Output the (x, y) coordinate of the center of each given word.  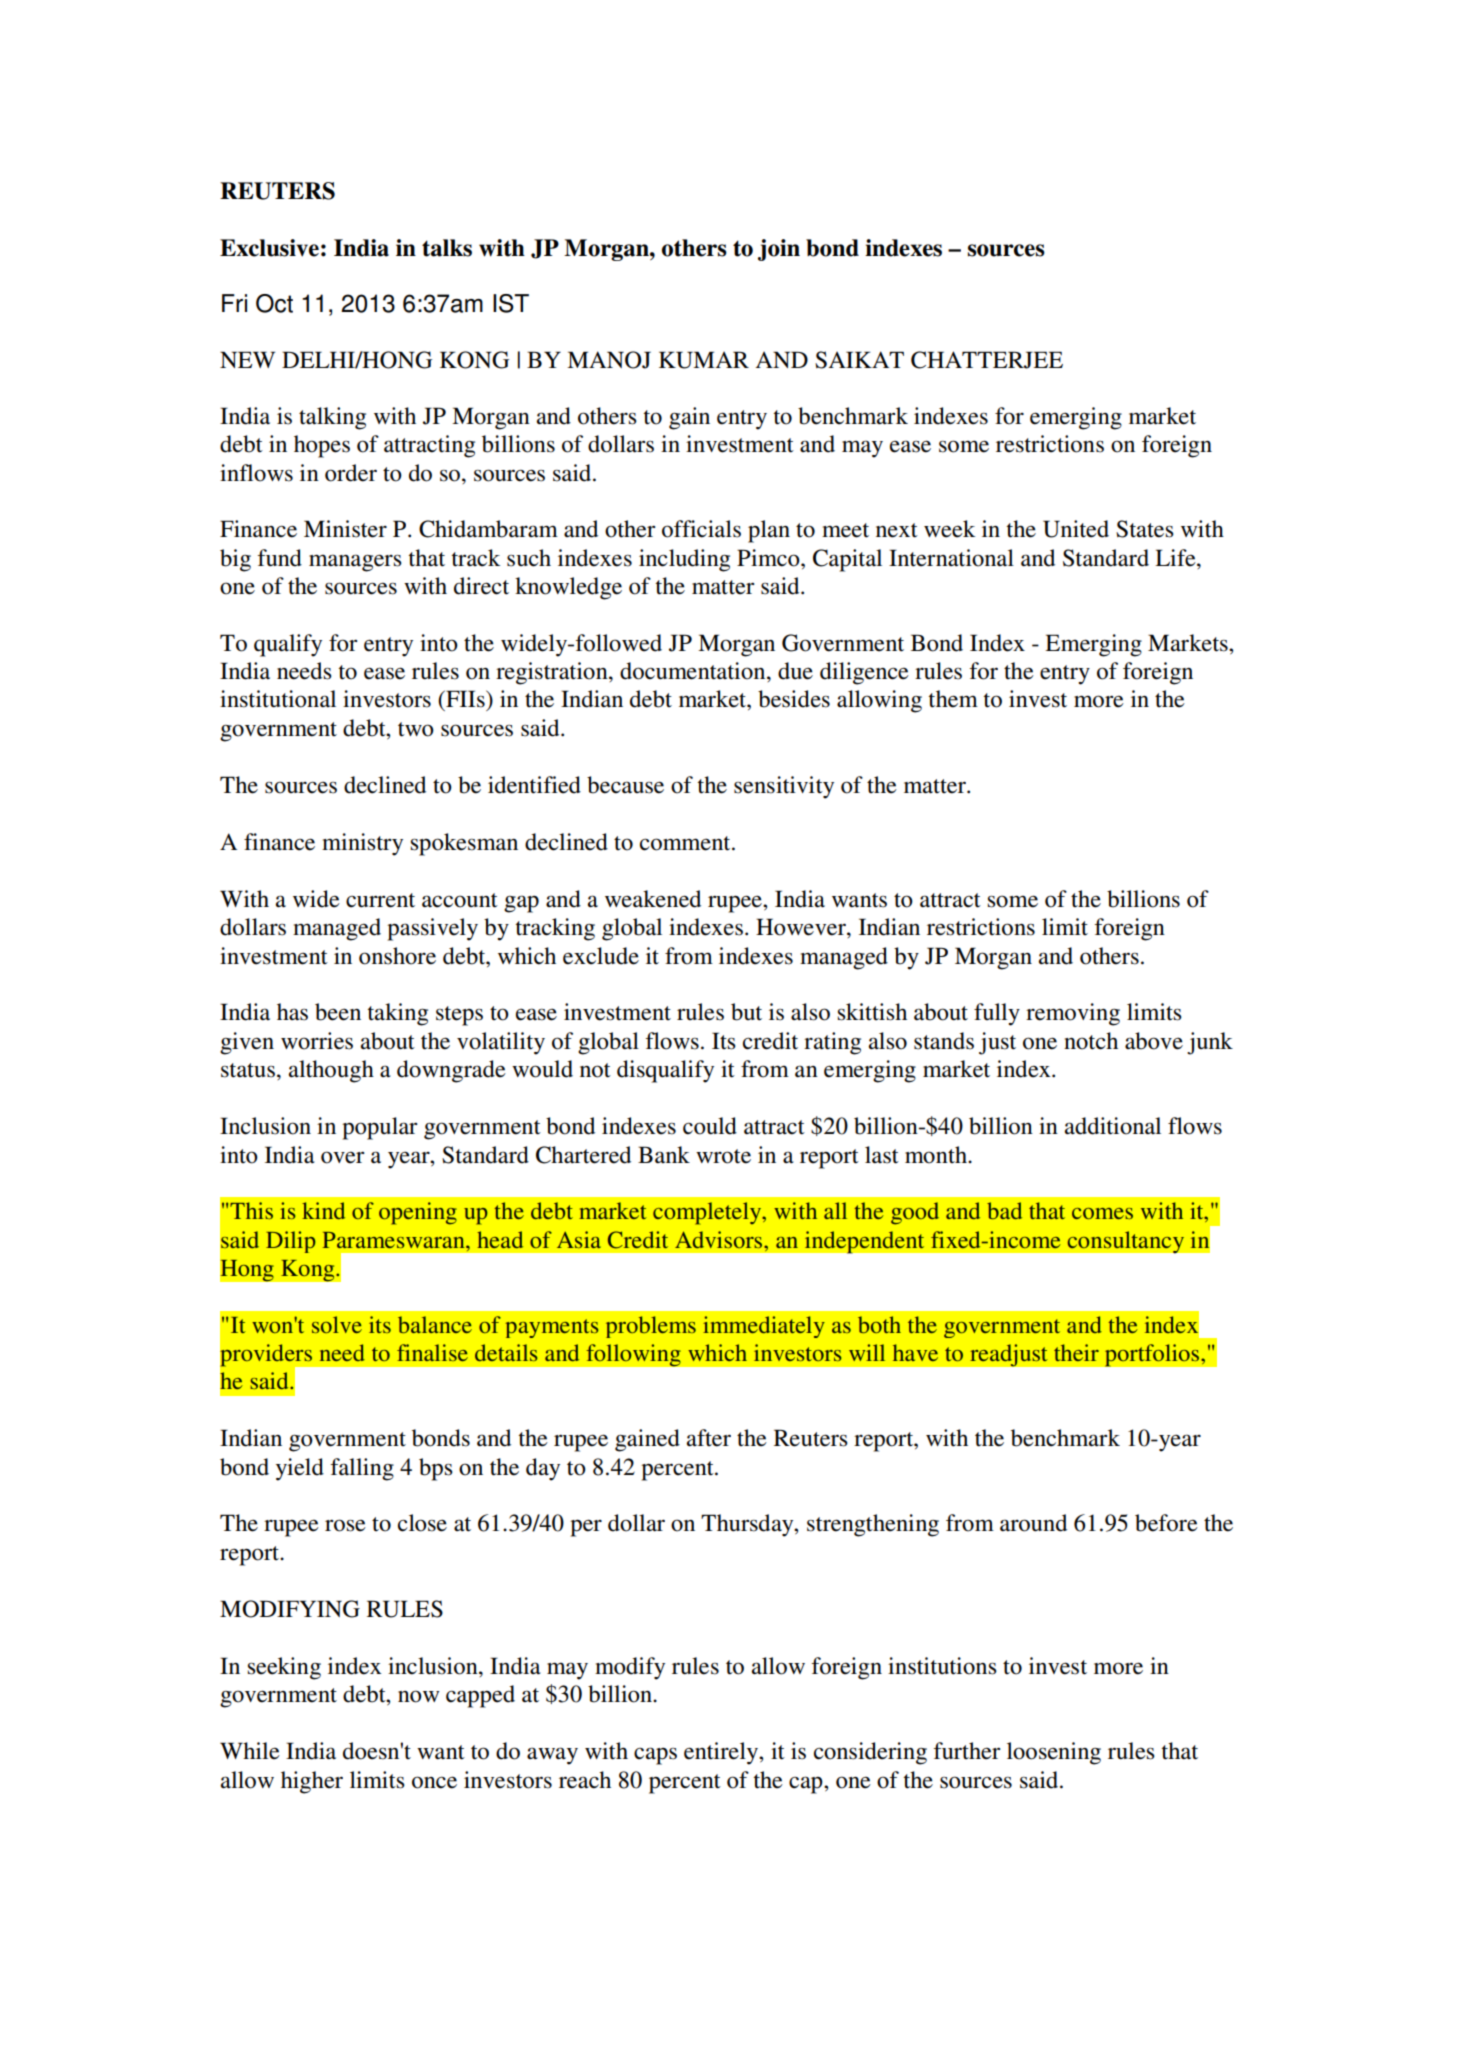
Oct (274, 303)
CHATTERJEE (987, 360)
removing (1073, 1014)
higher (312, 1782)
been (338, 1012)
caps (655, 1756)
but (746, 1012)
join (779, 250)
